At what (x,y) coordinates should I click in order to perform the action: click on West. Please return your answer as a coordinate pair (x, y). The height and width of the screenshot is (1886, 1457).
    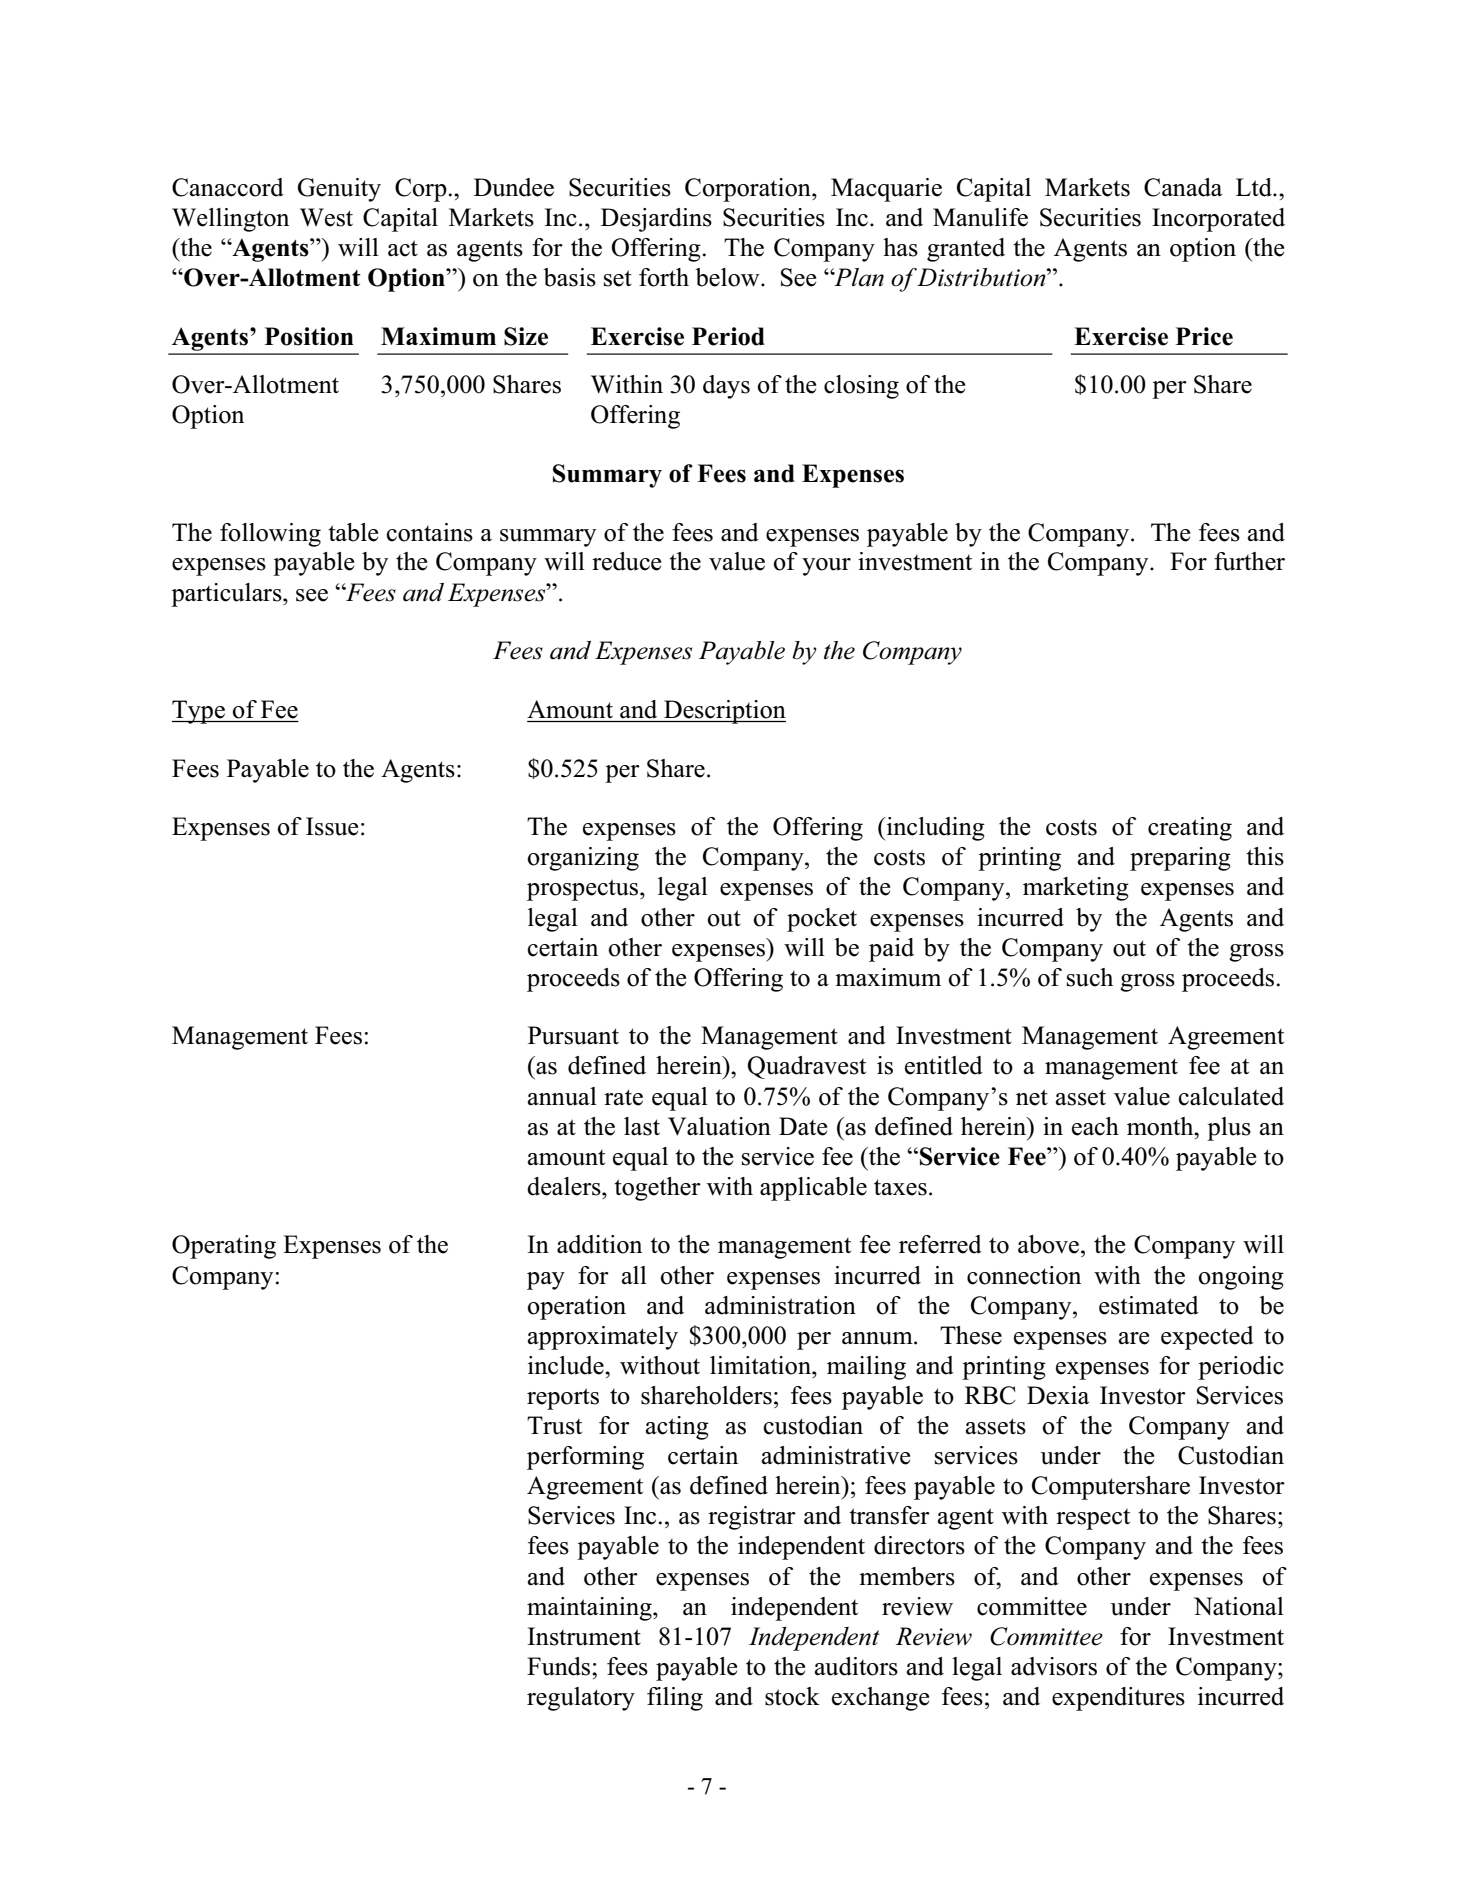
    Looking at the image, I should click on (326, 217).
